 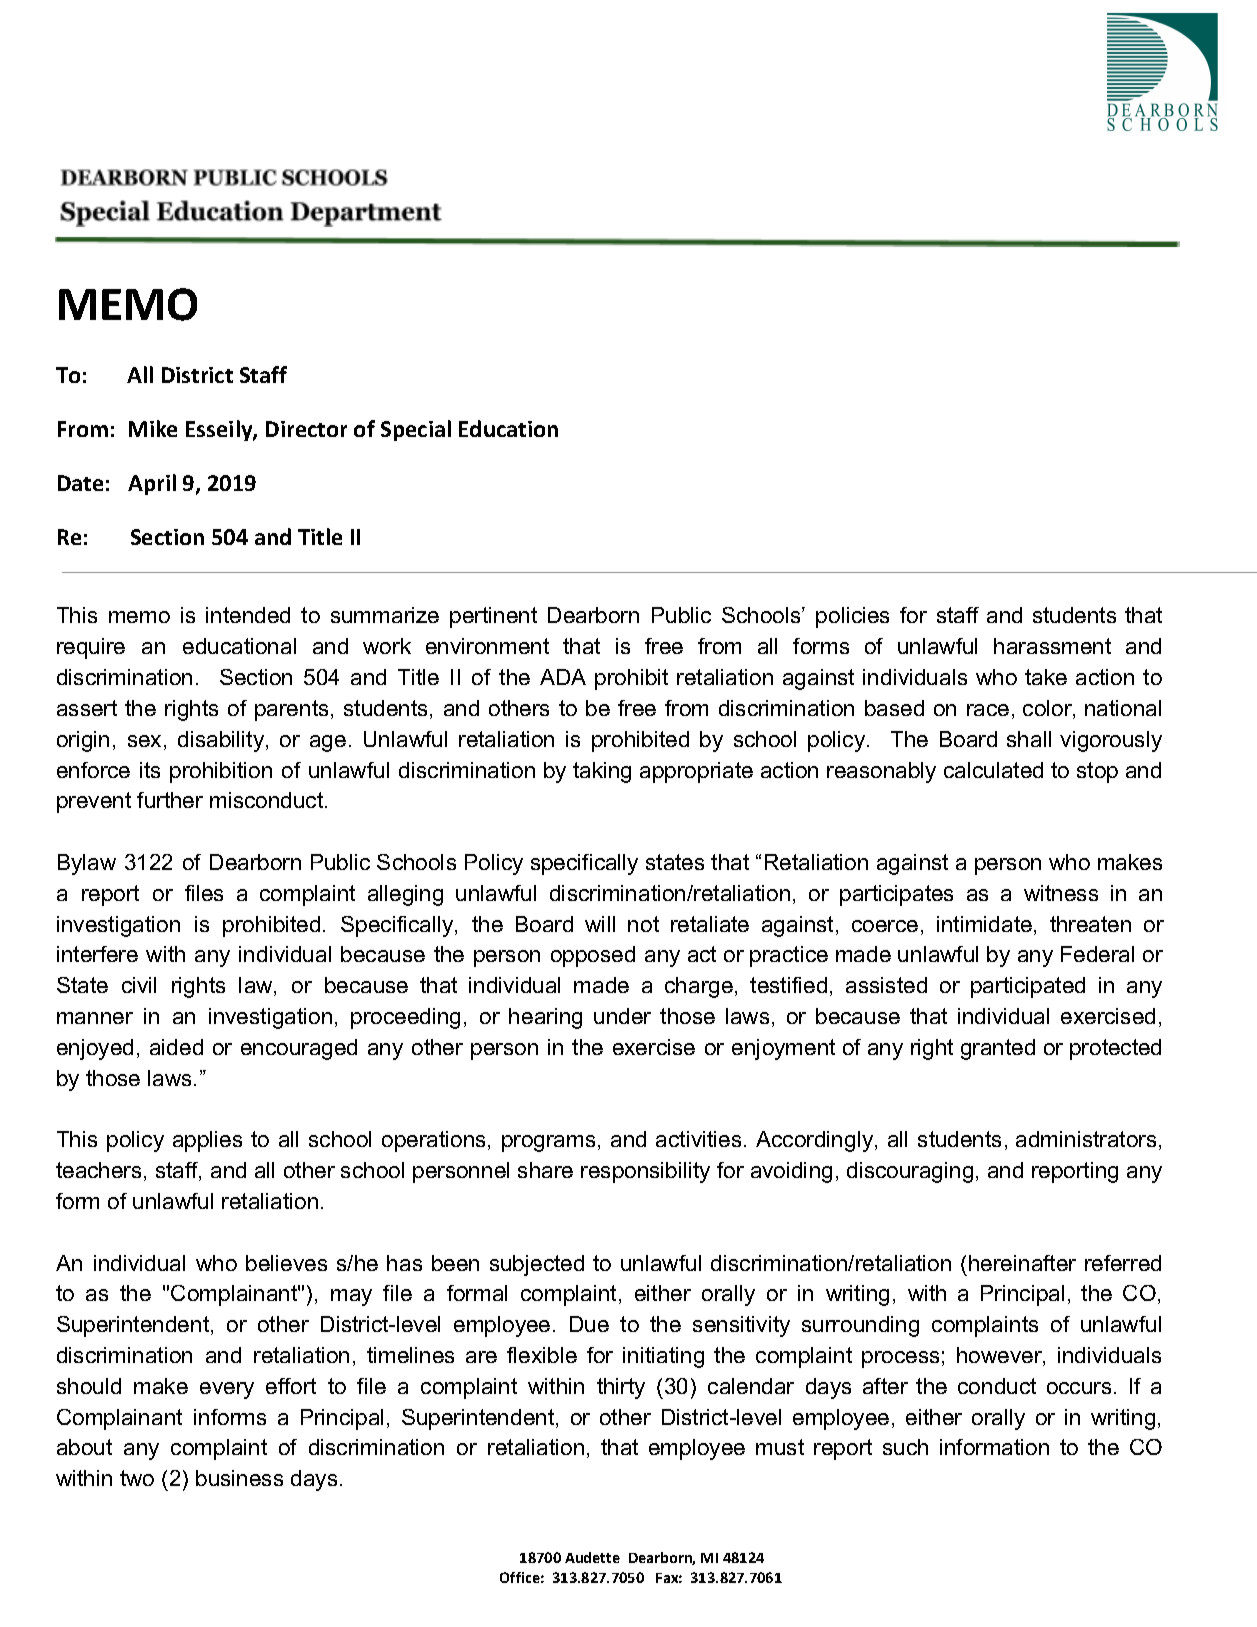 What do you see at coordinates (1028, 987) in the image?
I see `participated` at bounding box center [1028, 987].
